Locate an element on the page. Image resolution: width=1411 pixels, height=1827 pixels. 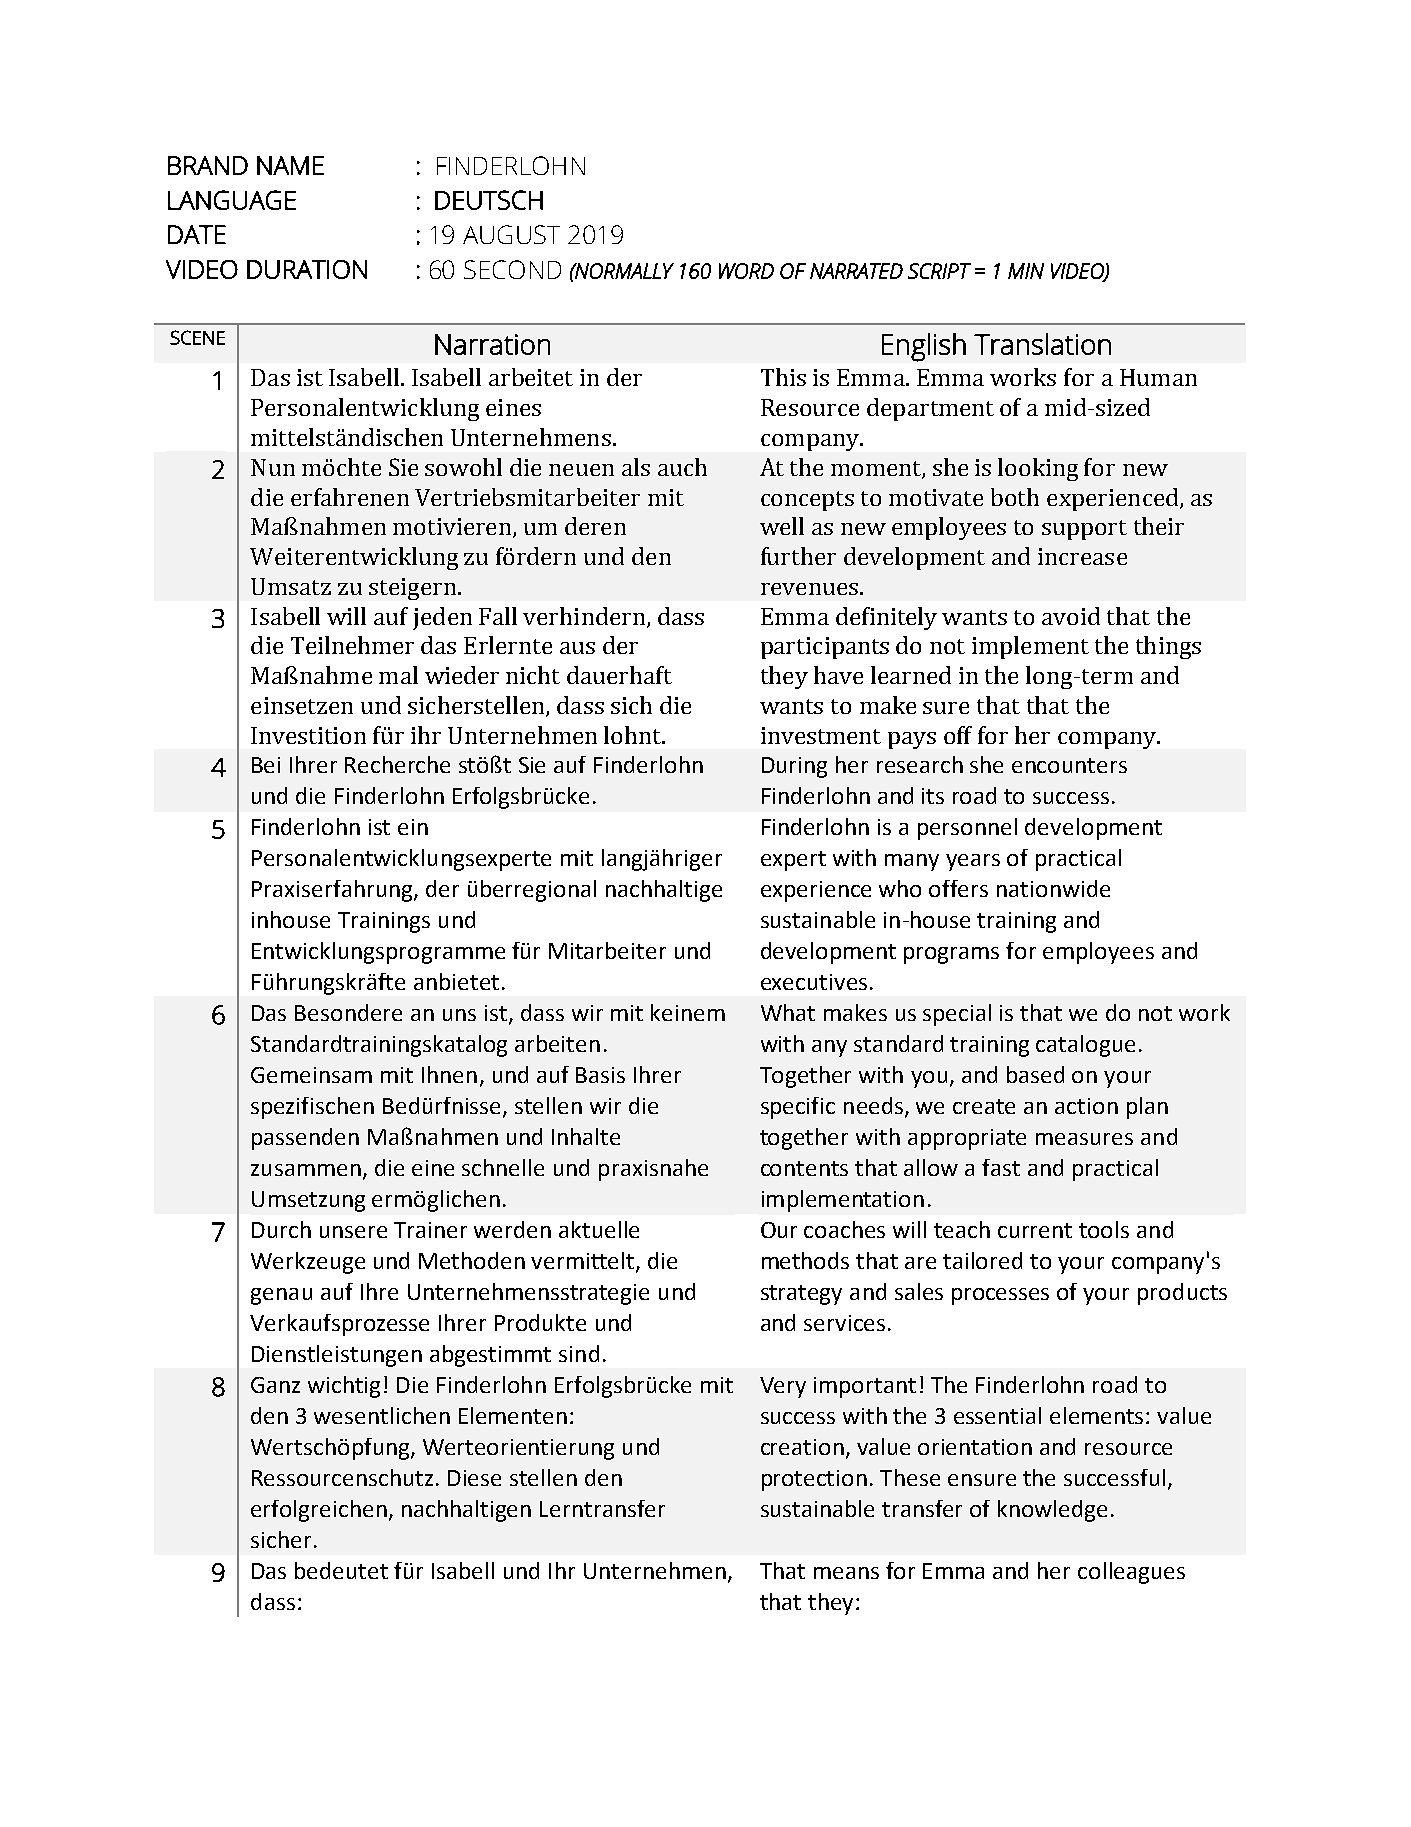
NAME is located at coordinates (290, 165).
